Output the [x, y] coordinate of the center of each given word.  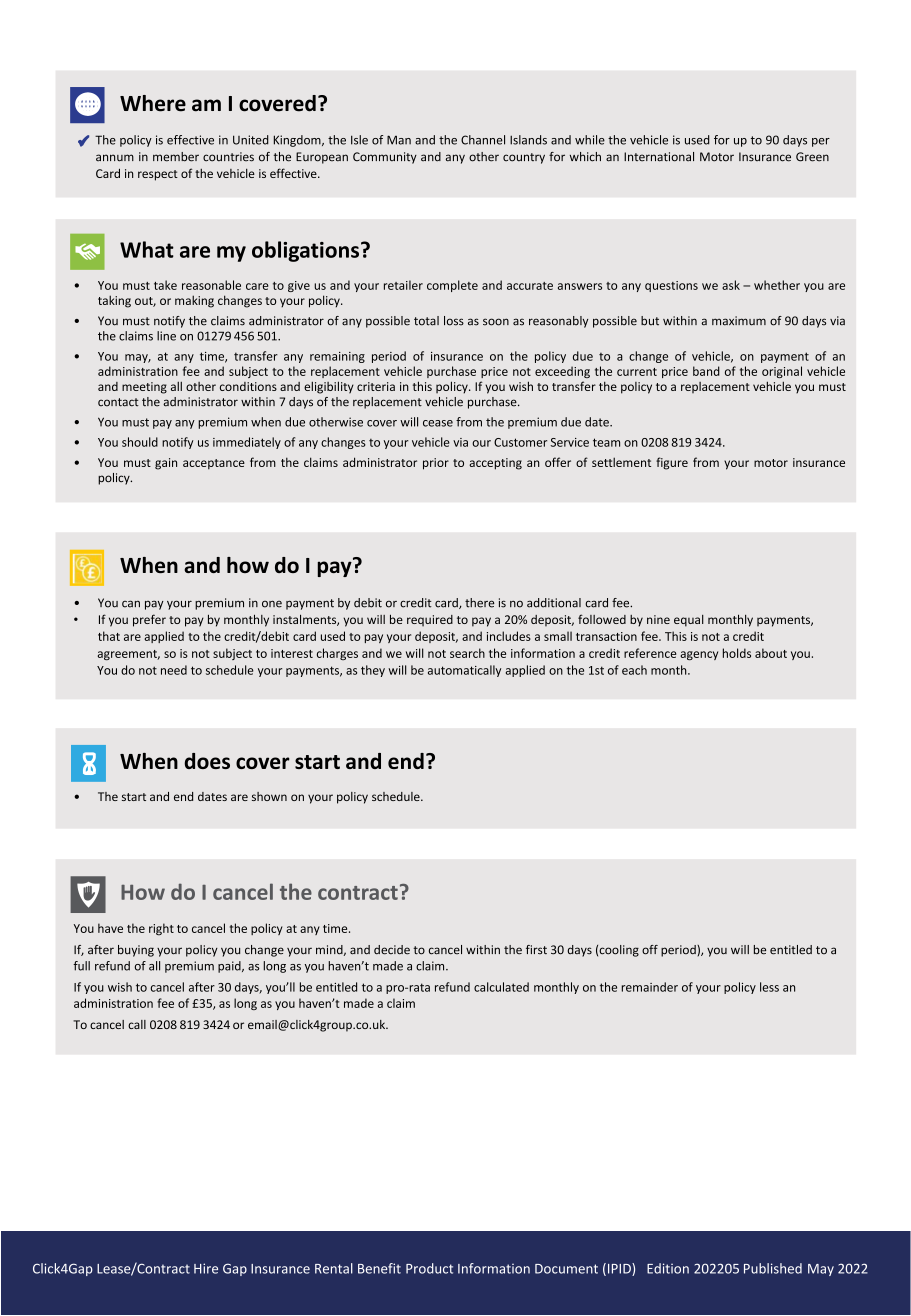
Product [429, 1268]
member [176, 157]
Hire [206, 1268]
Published [773, 1268]
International [659, 157]
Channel [483, 140]
